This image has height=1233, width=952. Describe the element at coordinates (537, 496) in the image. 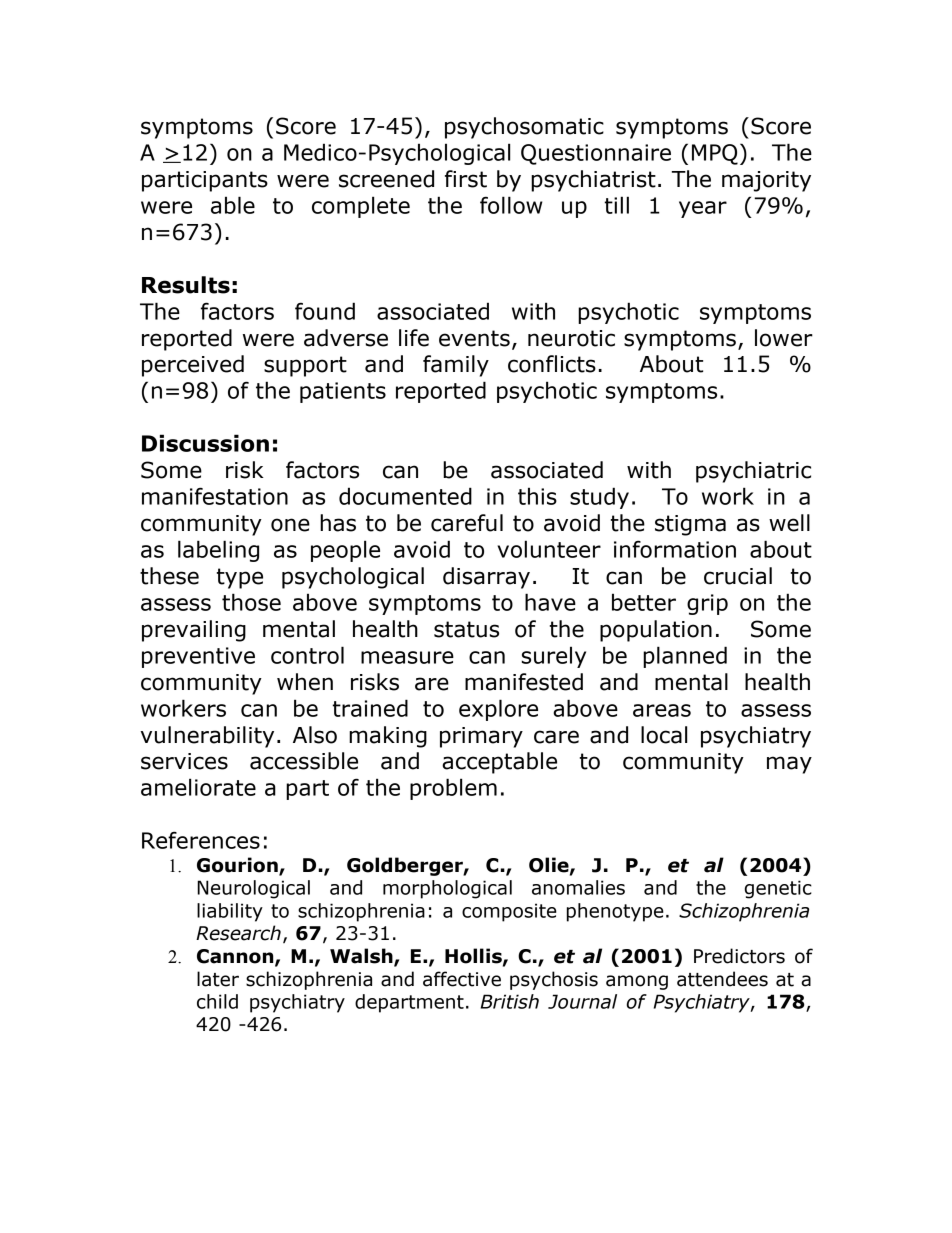

I see `this` at that location.
